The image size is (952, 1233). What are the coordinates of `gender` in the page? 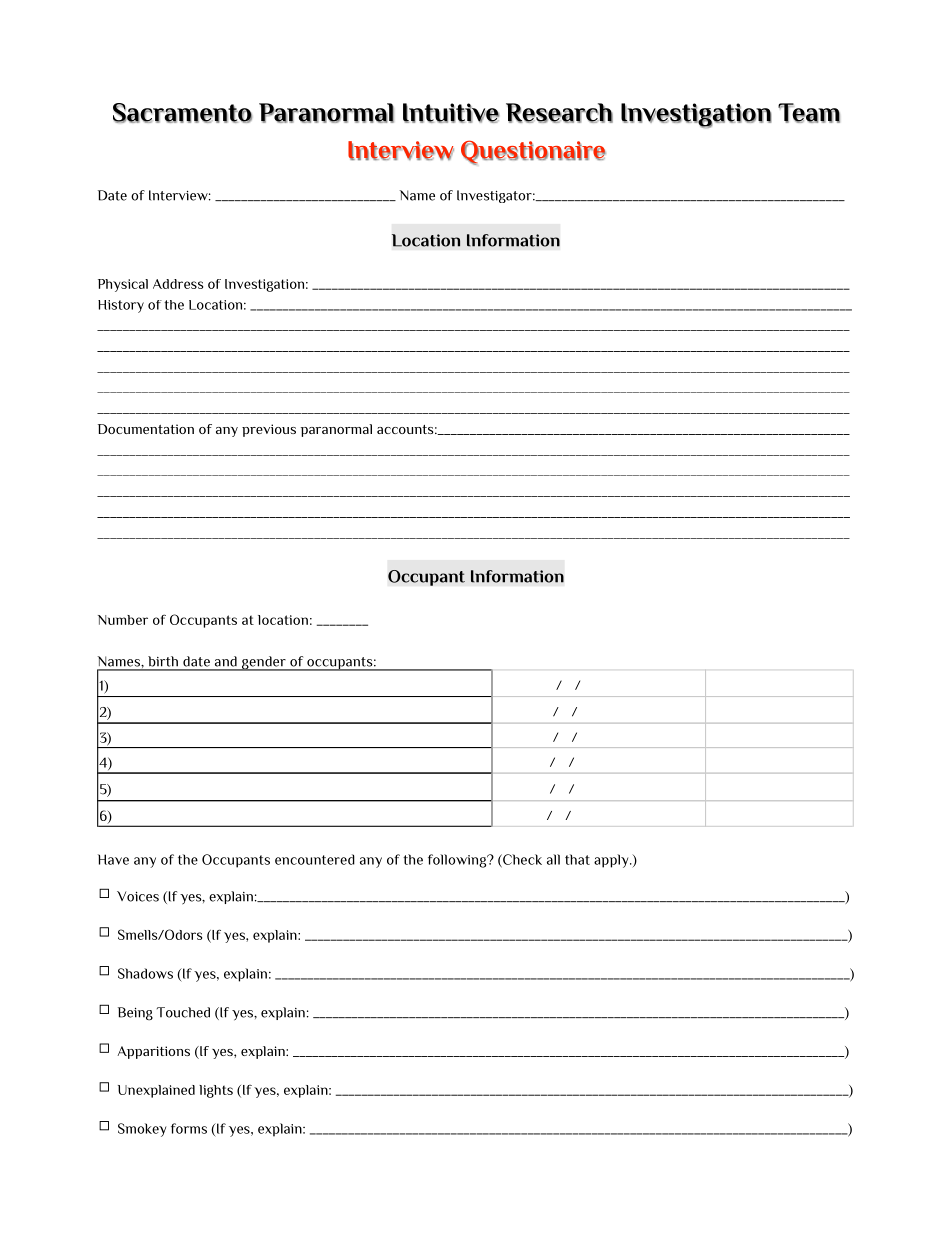 It's located at (264, 663).
